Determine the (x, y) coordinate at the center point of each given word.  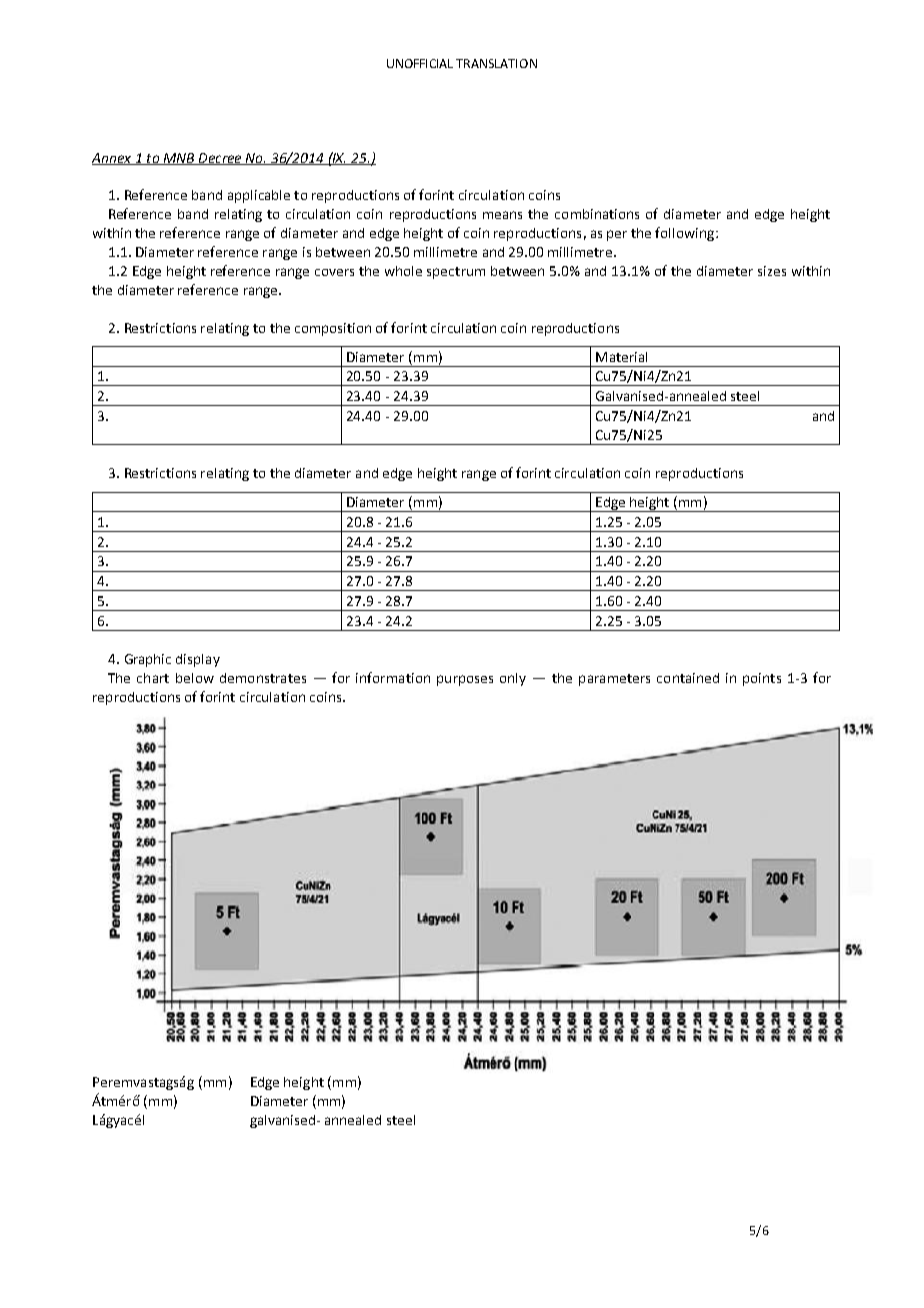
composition (333, 329)
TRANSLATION (496, 63)
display (198, 660)
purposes (465, 680)
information (393, 677)
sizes (772, 271)
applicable (259, 196)
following (686, 234)
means (502, 215)
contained (688, 678)
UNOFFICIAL (420, 63)
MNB (179, 159)
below (195, 678)
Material (621, 357)
